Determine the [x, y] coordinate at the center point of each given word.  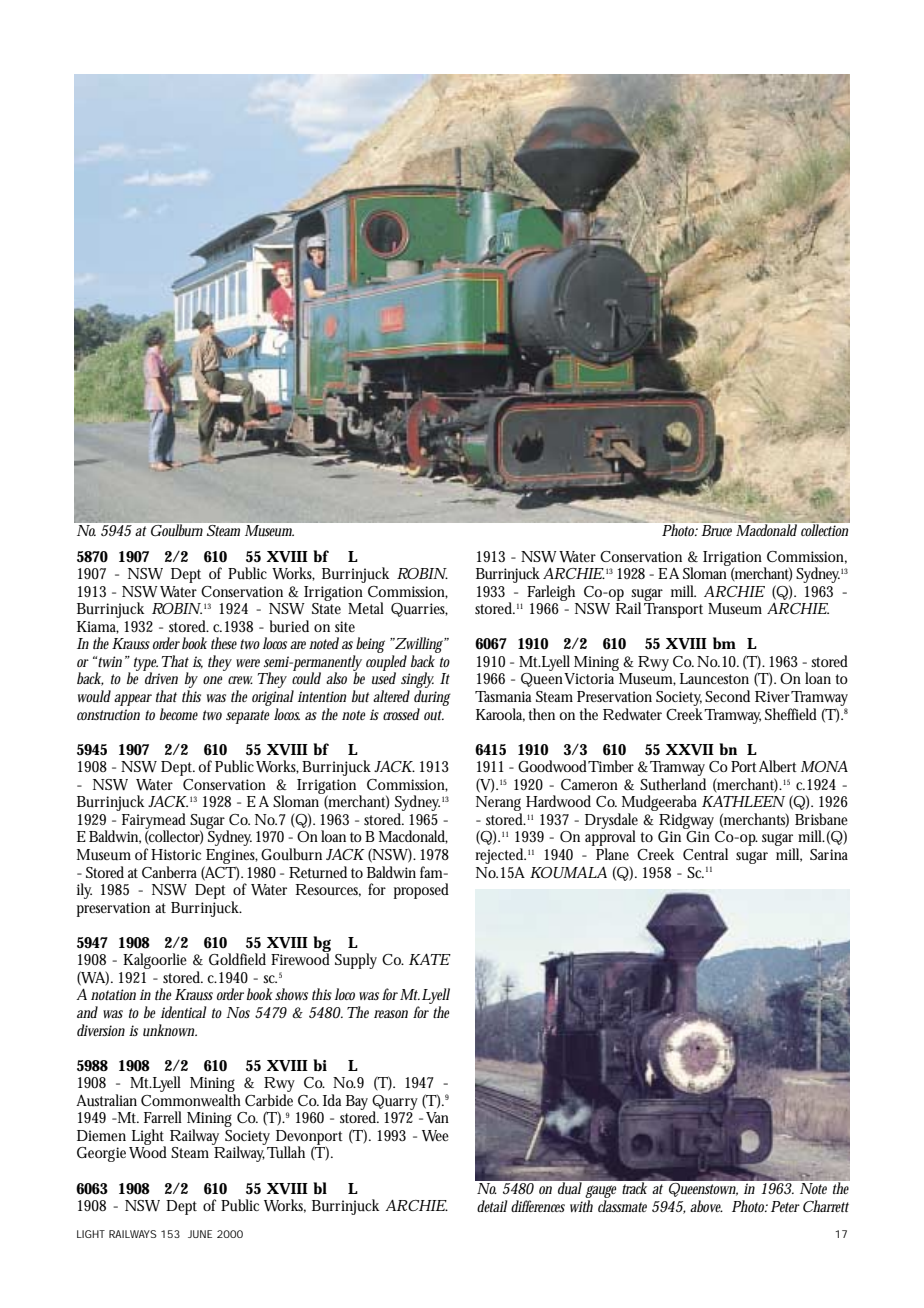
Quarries [419, 610]
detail [492, 1206]
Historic [176, 854]
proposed [421, 891]
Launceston [714, 679]
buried [289, 626]
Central [705, 854]
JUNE [200, 1234]
